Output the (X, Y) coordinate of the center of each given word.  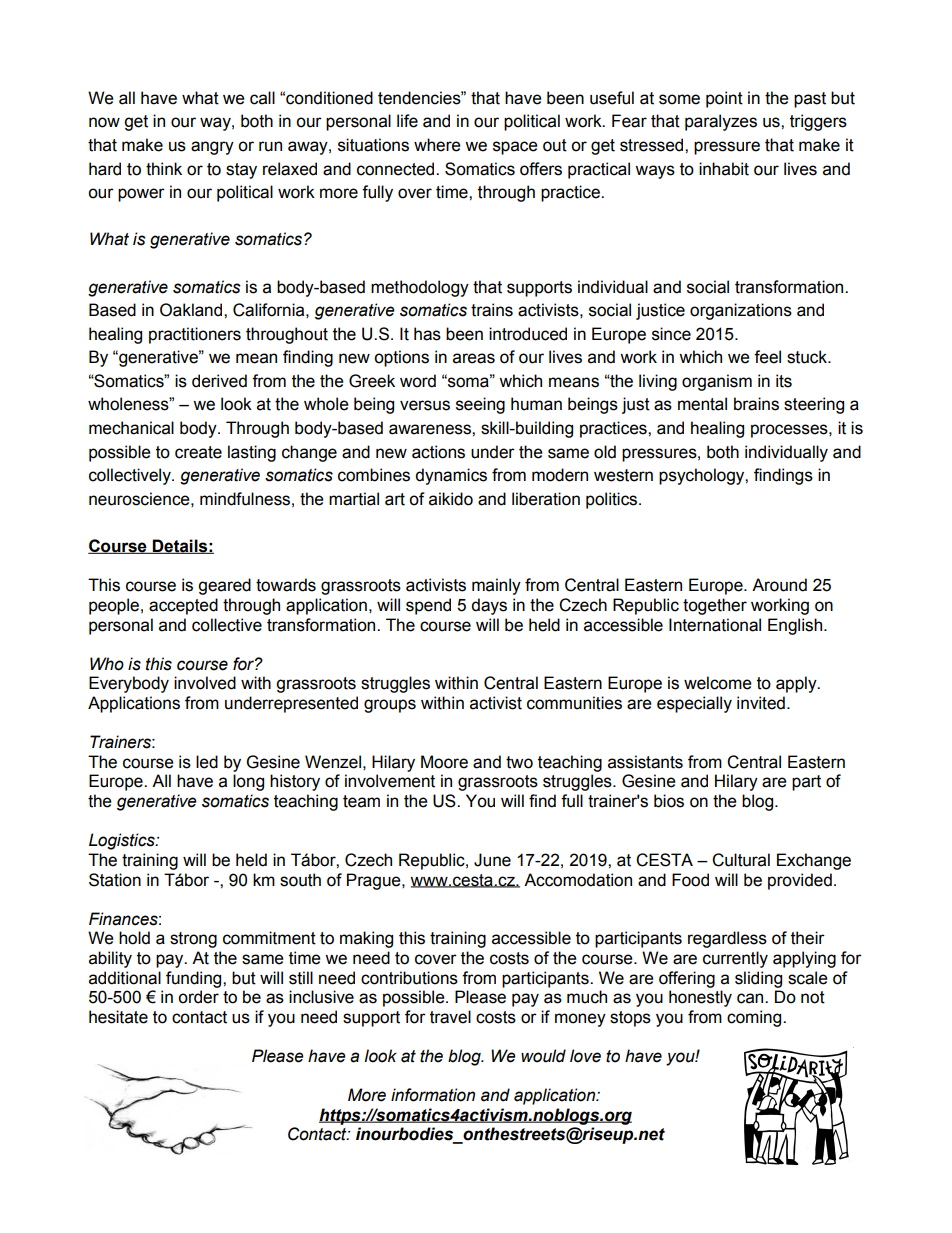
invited (761, 703)
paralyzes (721, 122)
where (437, 145)
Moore (444, 762)
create (198, 452)
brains (756, 404)
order (198, 997)
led (207, 762)
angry (212, 148)
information (433, 1095)
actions (438, 452)
